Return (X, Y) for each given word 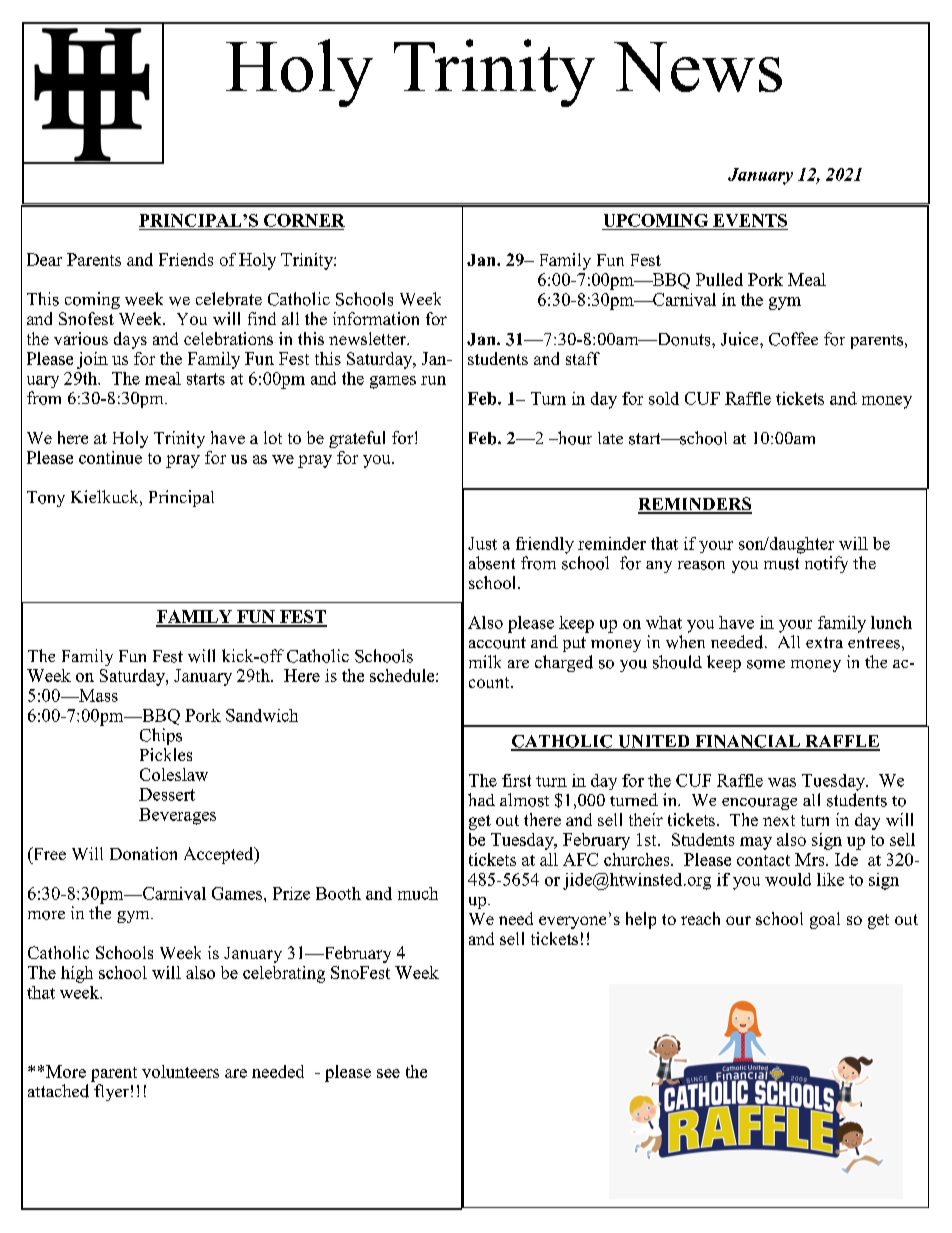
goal (825, 920)
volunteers (180, 1071)
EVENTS (750, 220)
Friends (186, 259)
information (376, 318)
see (388, 1073)
